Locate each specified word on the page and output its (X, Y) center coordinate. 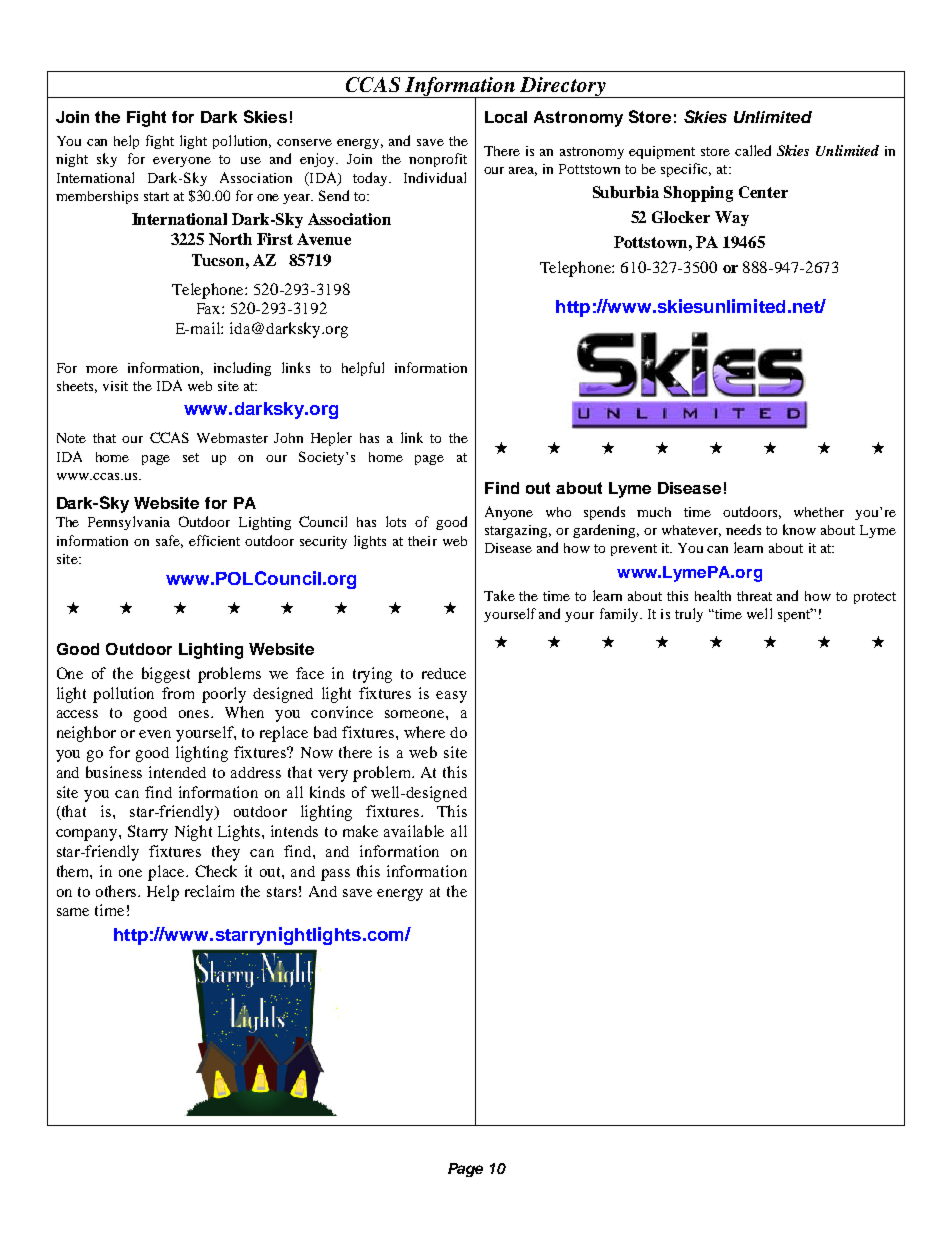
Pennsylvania (129, 523)
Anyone (509, 513)
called (753, 150)
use (251, 160)
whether (819, 512)
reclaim (209, 891)
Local (506, 117)
